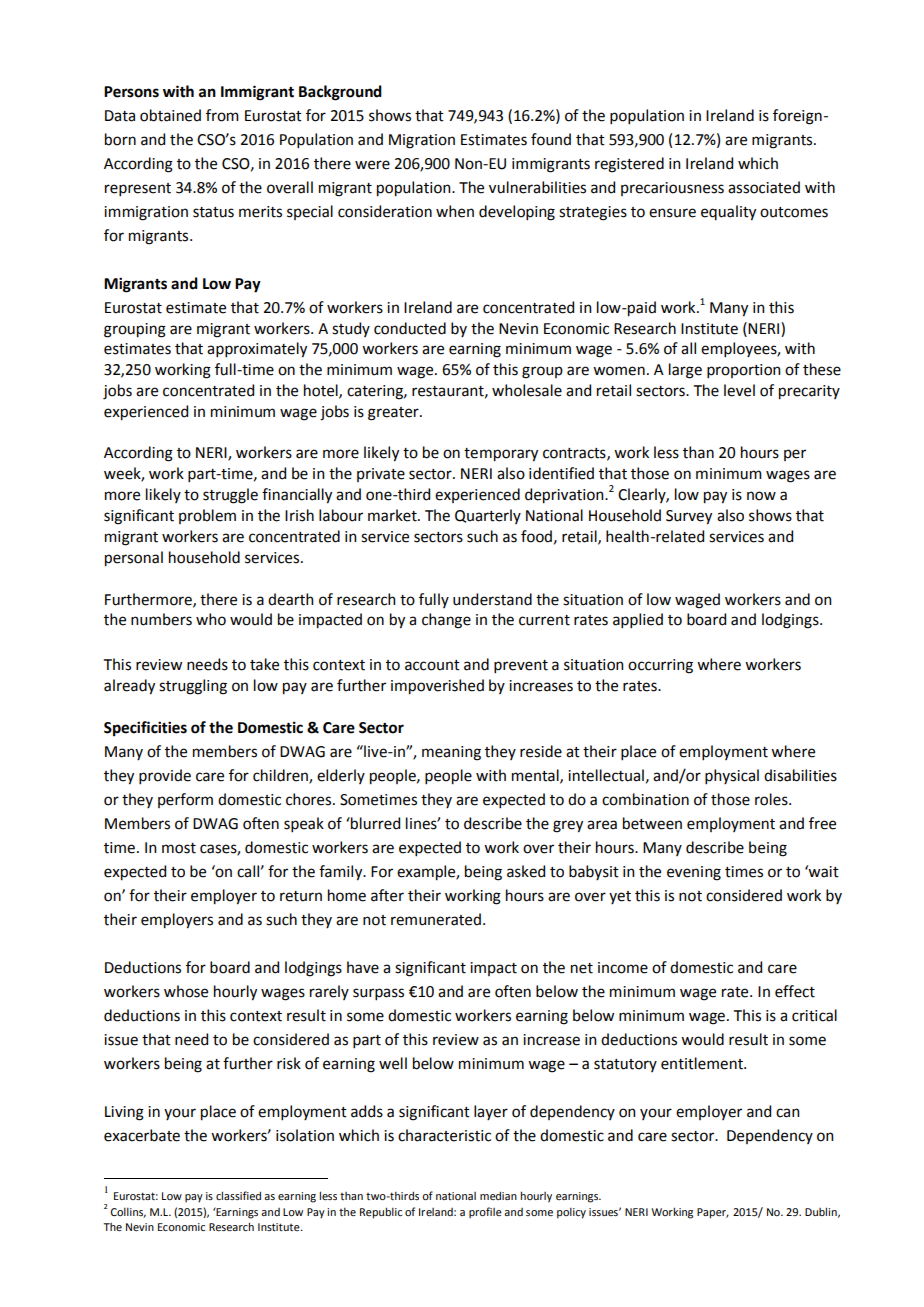 The width and height of the page is (924, 1307). Describe the element at coordinates (526, 871) in the page. I see `asked` at that location.
